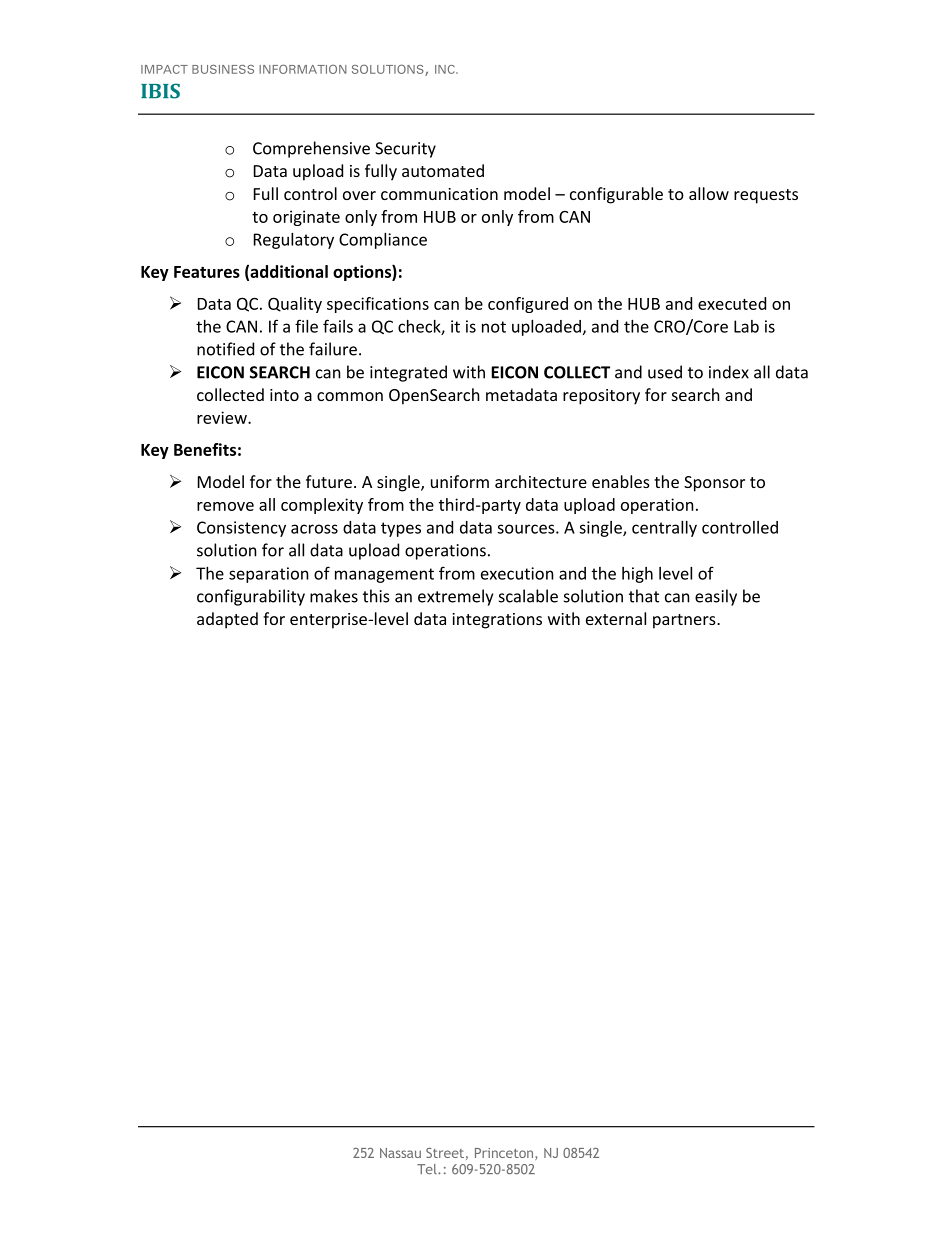 The width and height of the document is (952, 1233). What do you see at coordinates (455, 597) in the document?
I see `extremely` at bounding box center [455, 597].
